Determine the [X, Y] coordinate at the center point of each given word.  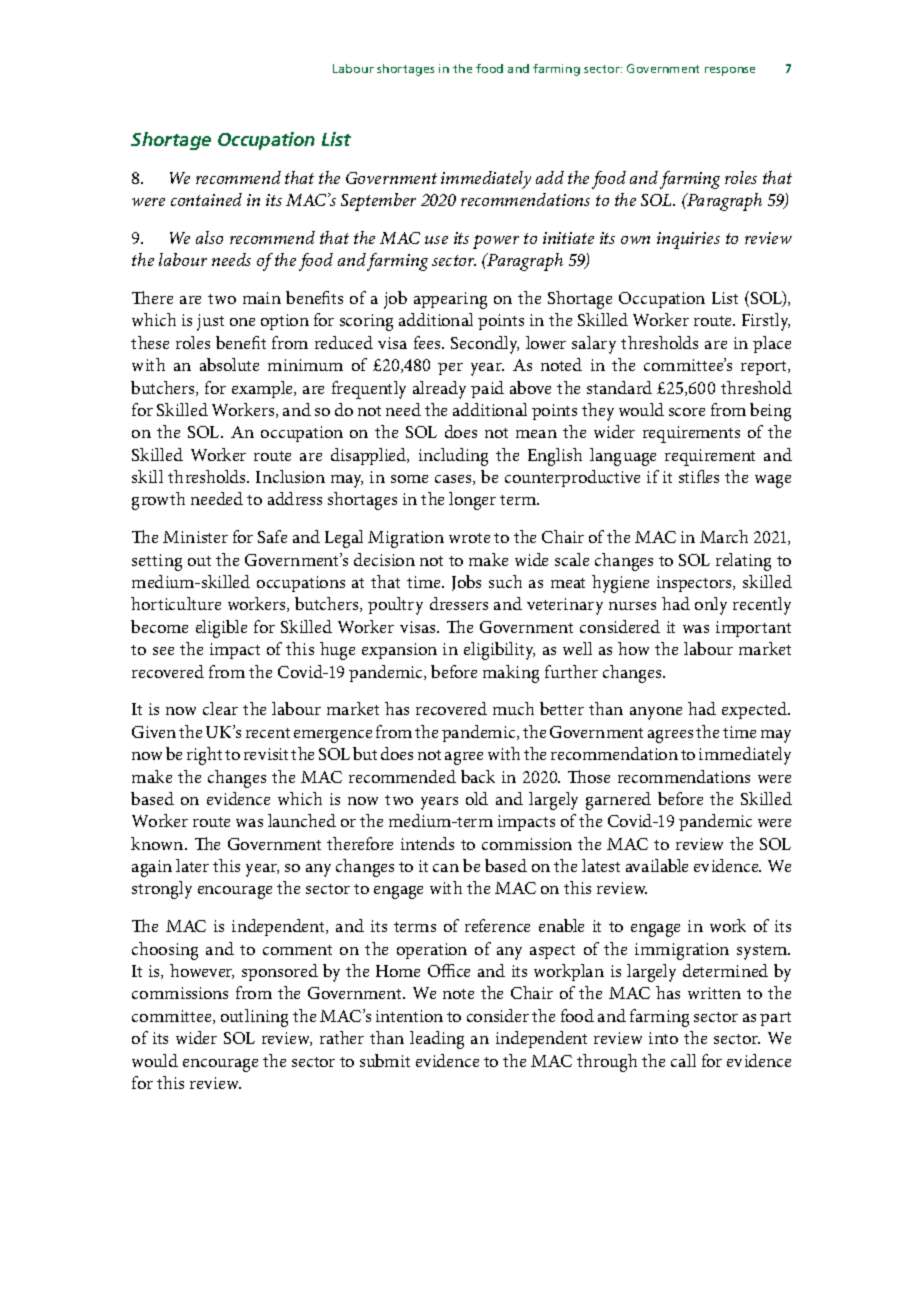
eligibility [499, 651]
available [657, 865]
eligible [221, 629]
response [730, 71]
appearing [450, 300]
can [446, 868]
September [378, 202]
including [453, 457]
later [192, 865]
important [753, 629]
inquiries [688, 240]
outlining [254, 1018]
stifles [699, 476]
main [262, 298]
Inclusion [290, 476]
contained [206, 199]
